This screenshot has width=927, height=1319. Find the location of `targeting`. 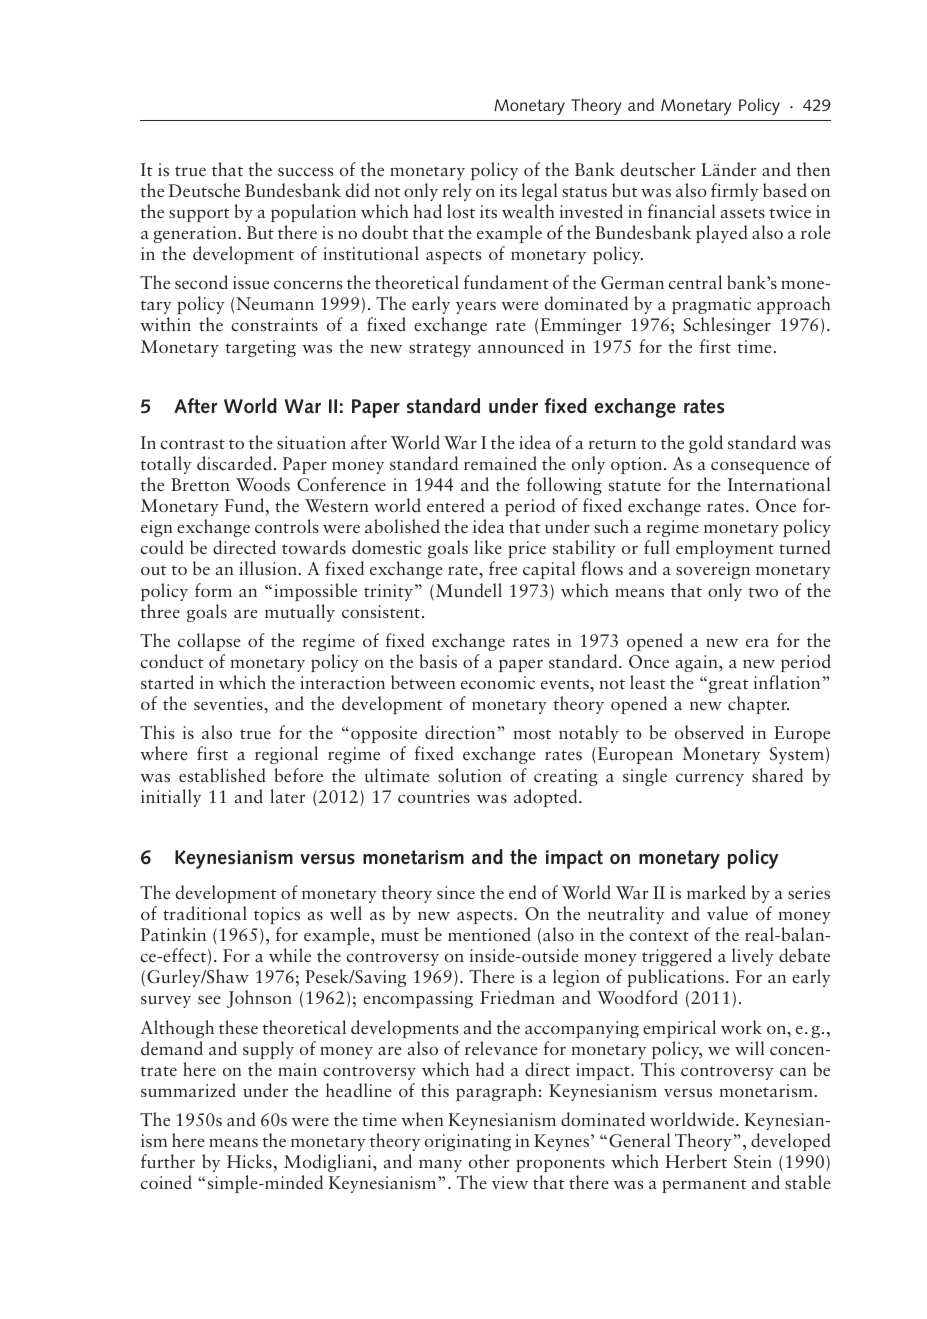

targeting is located at coordinates (261, 348).
